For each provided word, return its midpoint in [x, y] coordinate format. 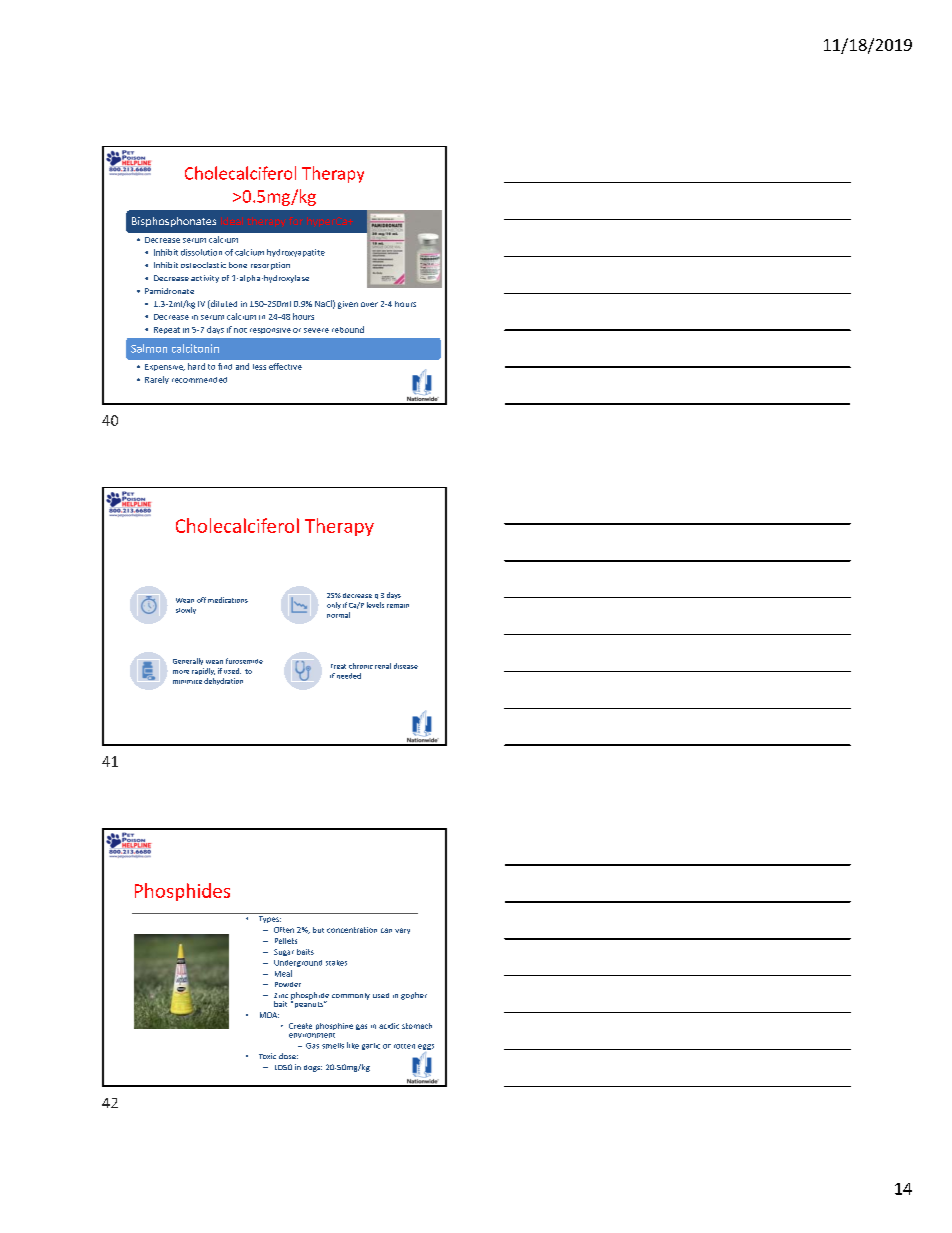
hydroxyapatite [296, 253]
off [201, 600]
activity [205, 279]
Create [300, 1026]
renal [383, 666]
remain [398, 606]
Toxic [267, 1056]
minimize [187, 682]
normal [338, 615]
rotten [404, 1046]
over [369, 304]
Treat [338, 666]
